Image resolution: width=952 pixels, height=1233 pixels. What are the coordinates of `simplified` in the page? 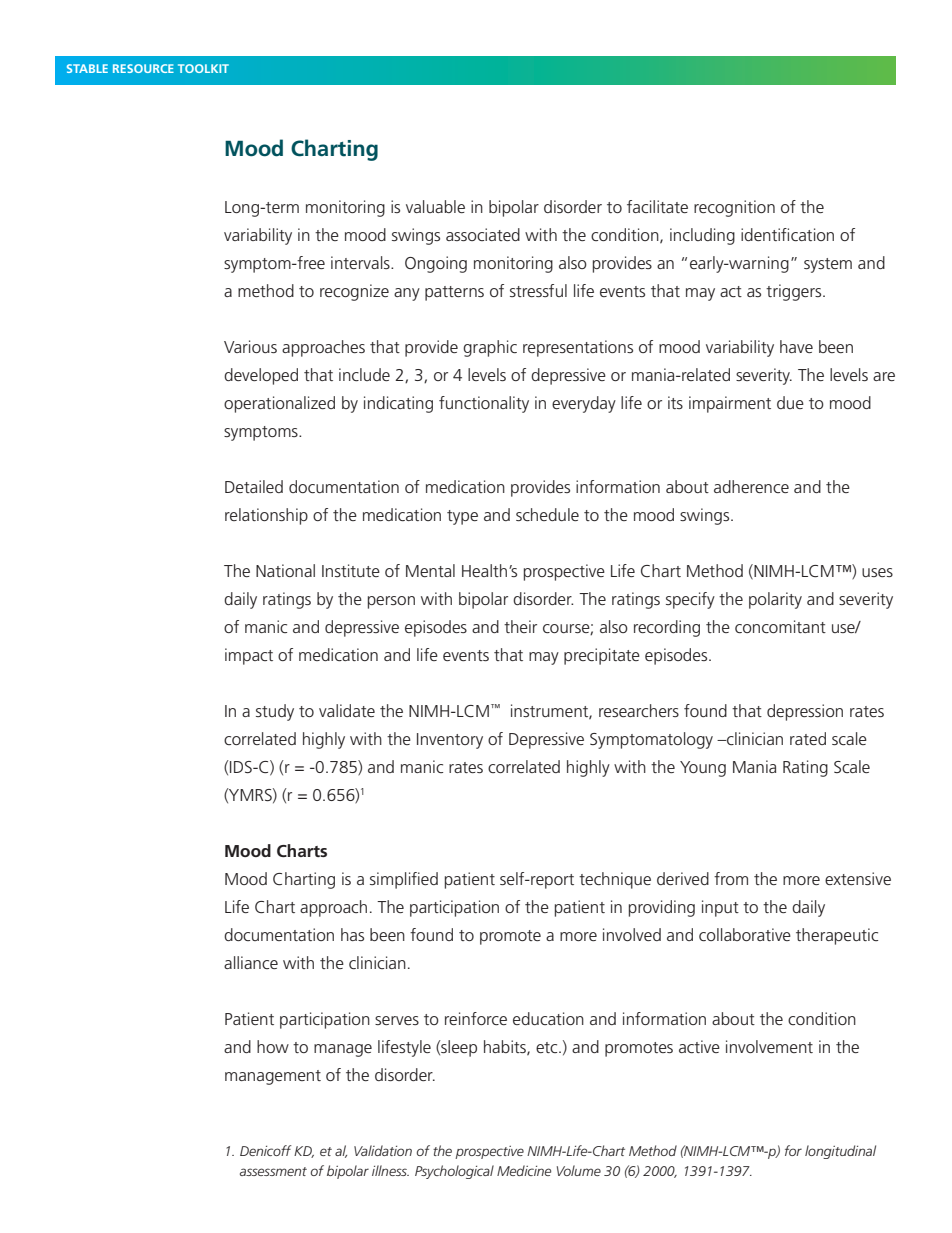 It's located at (404, 880).
